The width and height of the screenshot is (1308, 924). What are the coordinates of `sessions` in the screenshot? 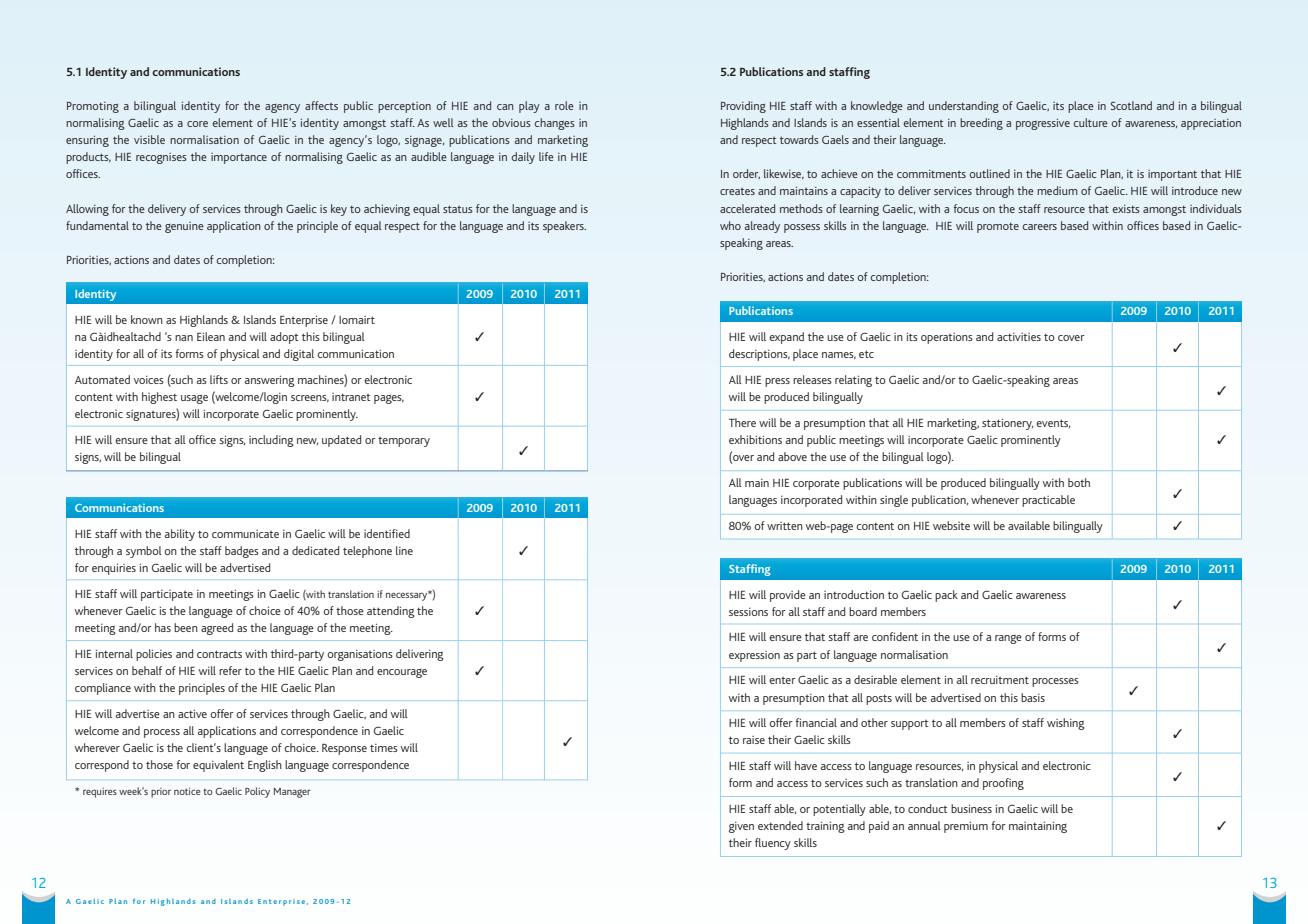 It's located at (748, 612).
